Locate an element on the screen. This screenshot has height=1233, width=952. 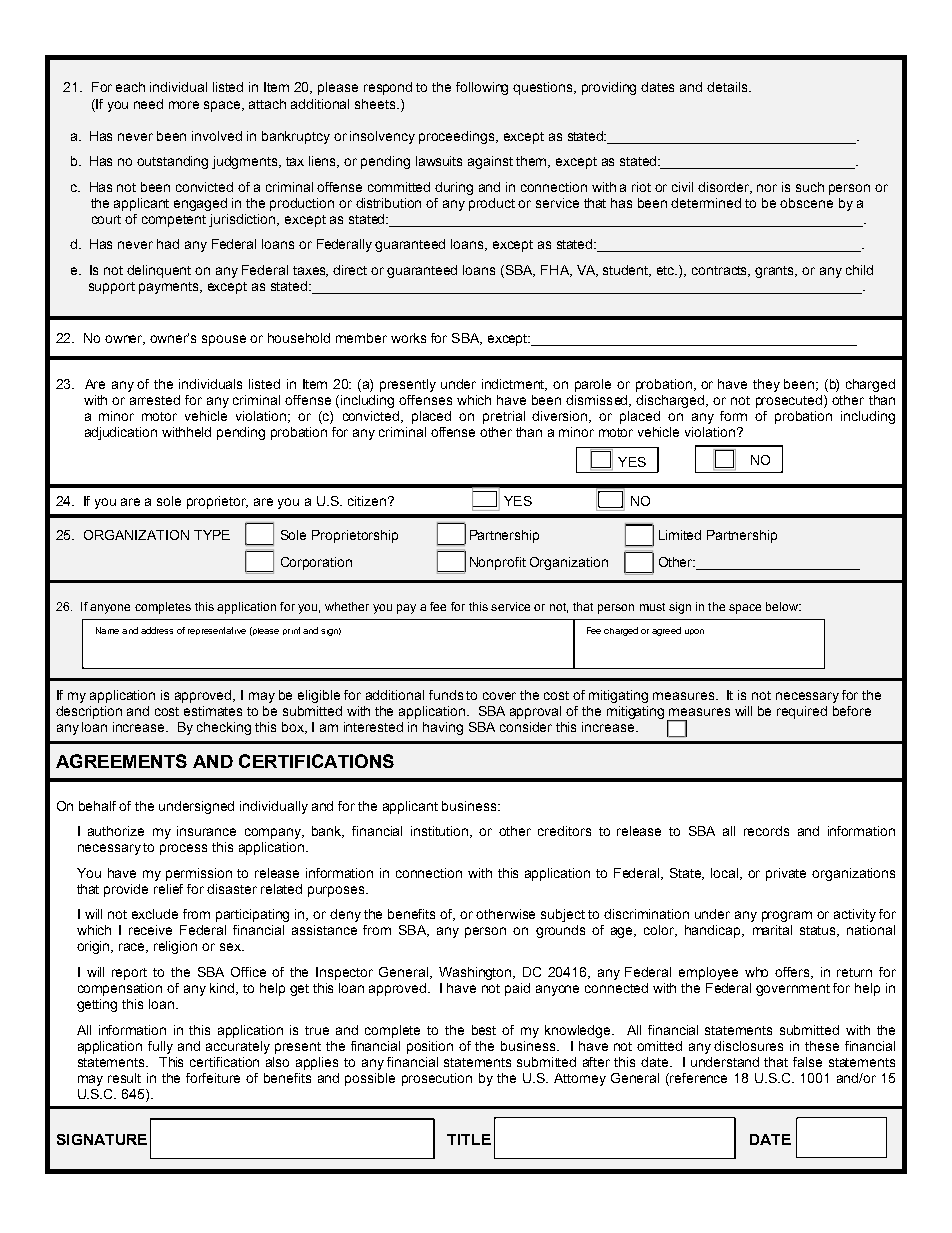
upon is located at coordinates (694, 632).
